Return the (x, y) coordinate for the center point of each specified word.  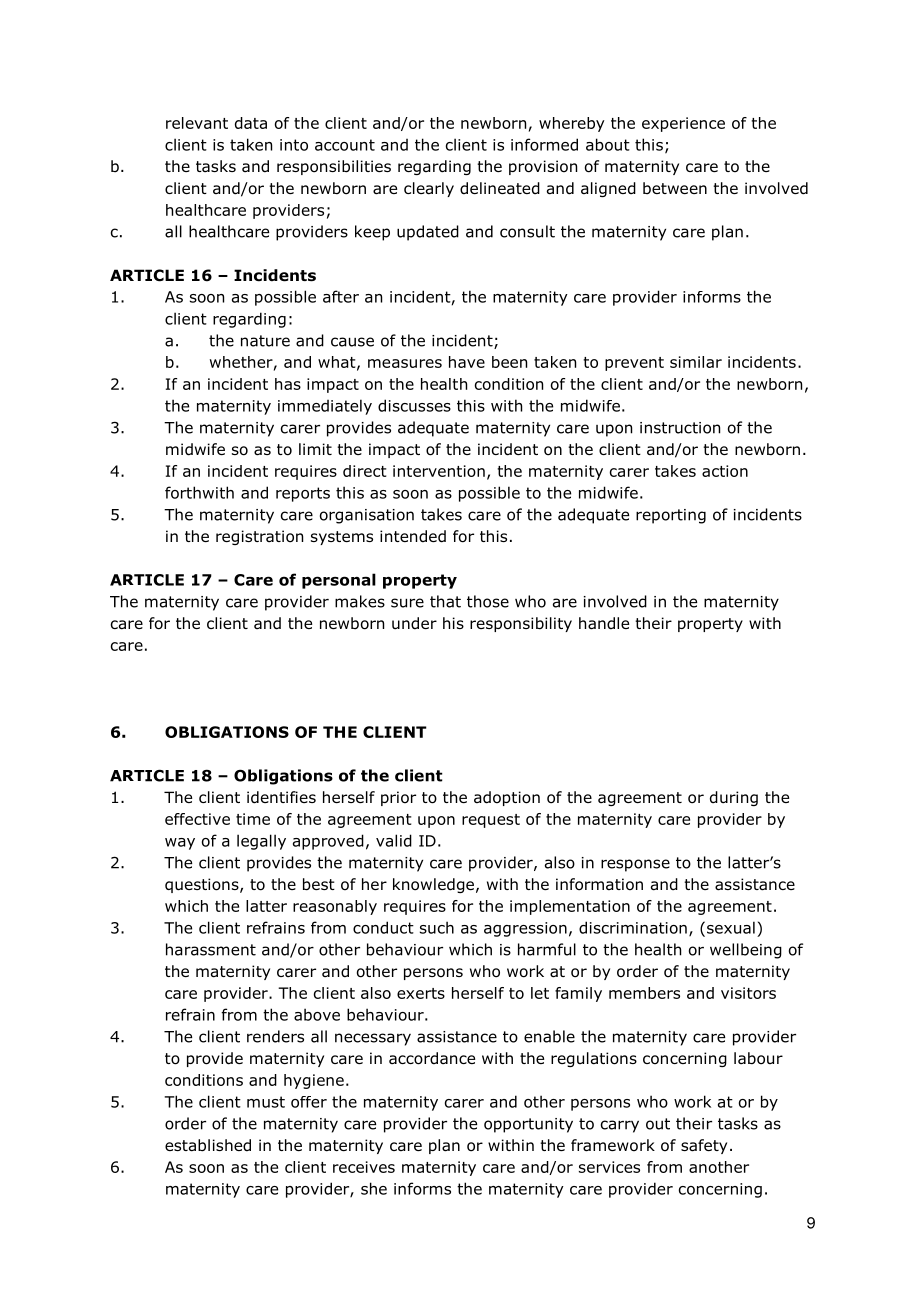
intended (413, 536)
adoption (507, 798)
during (734, 798)
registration (259, 537)
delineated (500, 188)
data (251, 123)
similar (696, 362)
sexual (731, 927)
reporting (671, 516)
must (266, 1102)
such (437, 927)
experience (683, 124)
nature (265, 341)
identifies (281, 797)
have (467, 362)
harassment (211, 949)
